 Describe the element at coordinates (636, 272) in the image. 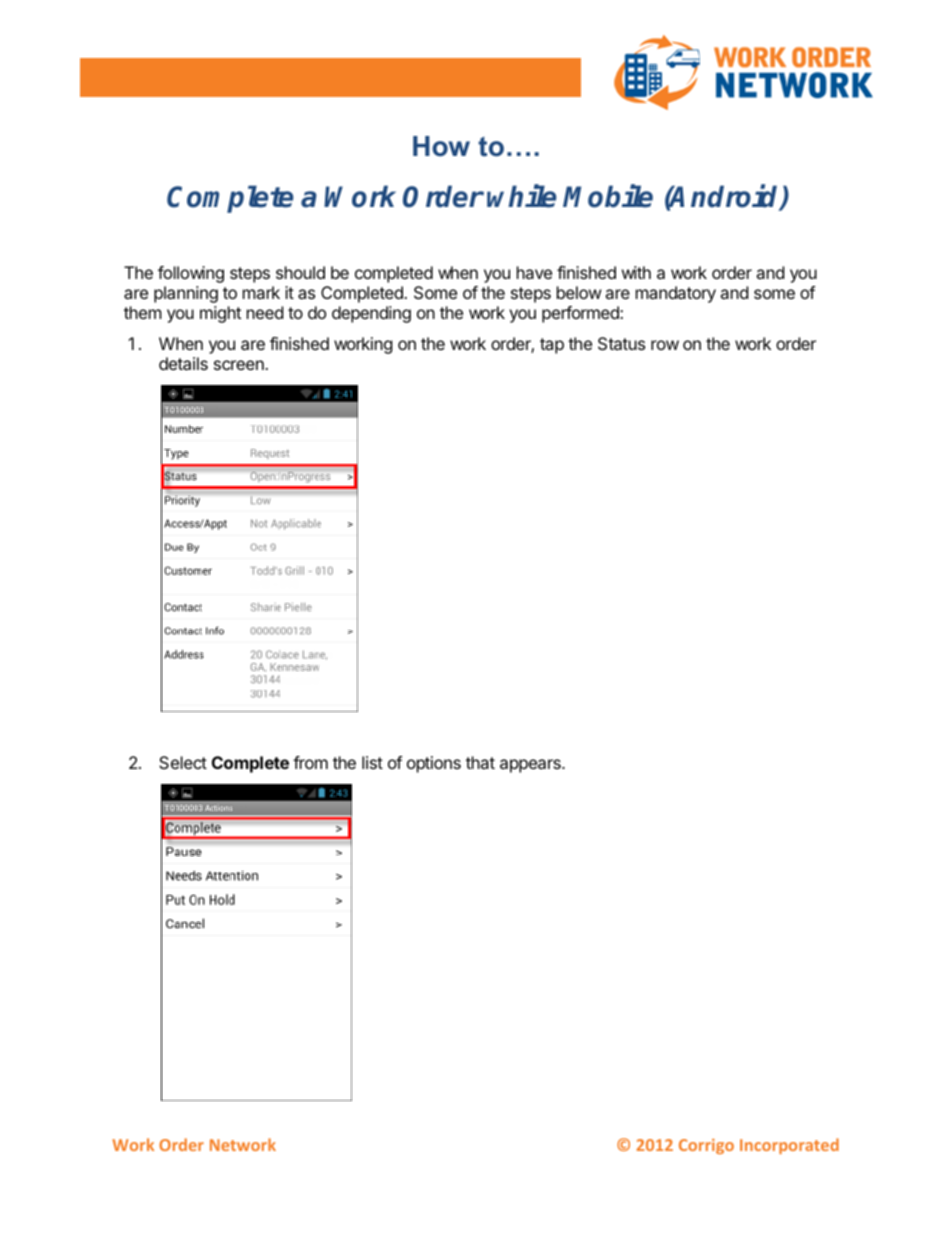

I see `with` at that location.
